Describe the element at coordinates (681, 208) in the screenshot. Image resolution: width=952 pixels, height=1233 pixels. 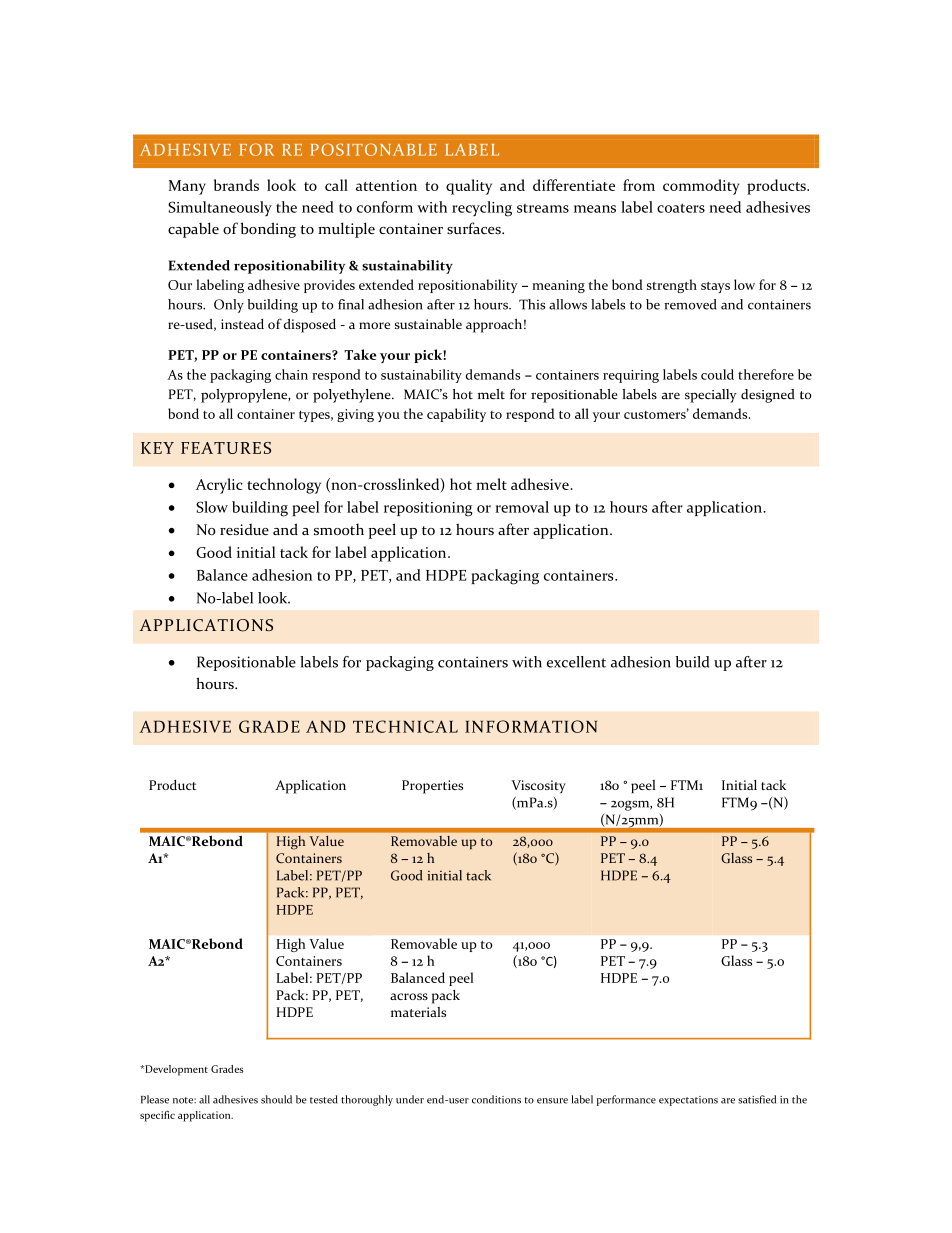
I see `coaters` at that location.
